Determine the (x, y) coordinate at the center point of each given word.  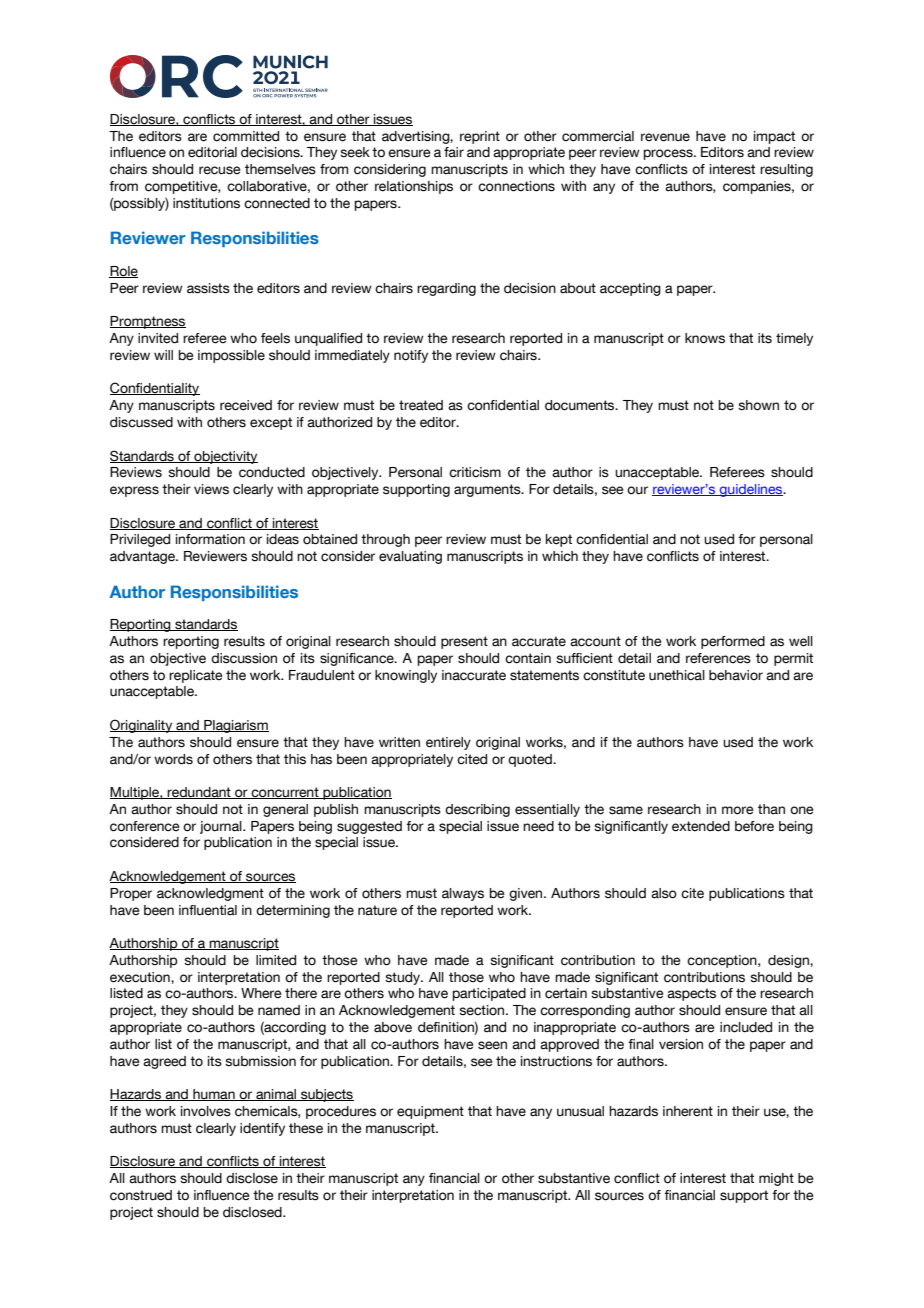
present (464, 642)
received (246, 405)
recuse (219, 170)
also (664, 893)
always (463, 894)
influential (208, 910)
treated (421, 405)
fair (454, 152)
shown (758, 405)
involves (206, 1111)
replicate (195, 676)
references (718, 658)
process (669, 154)
